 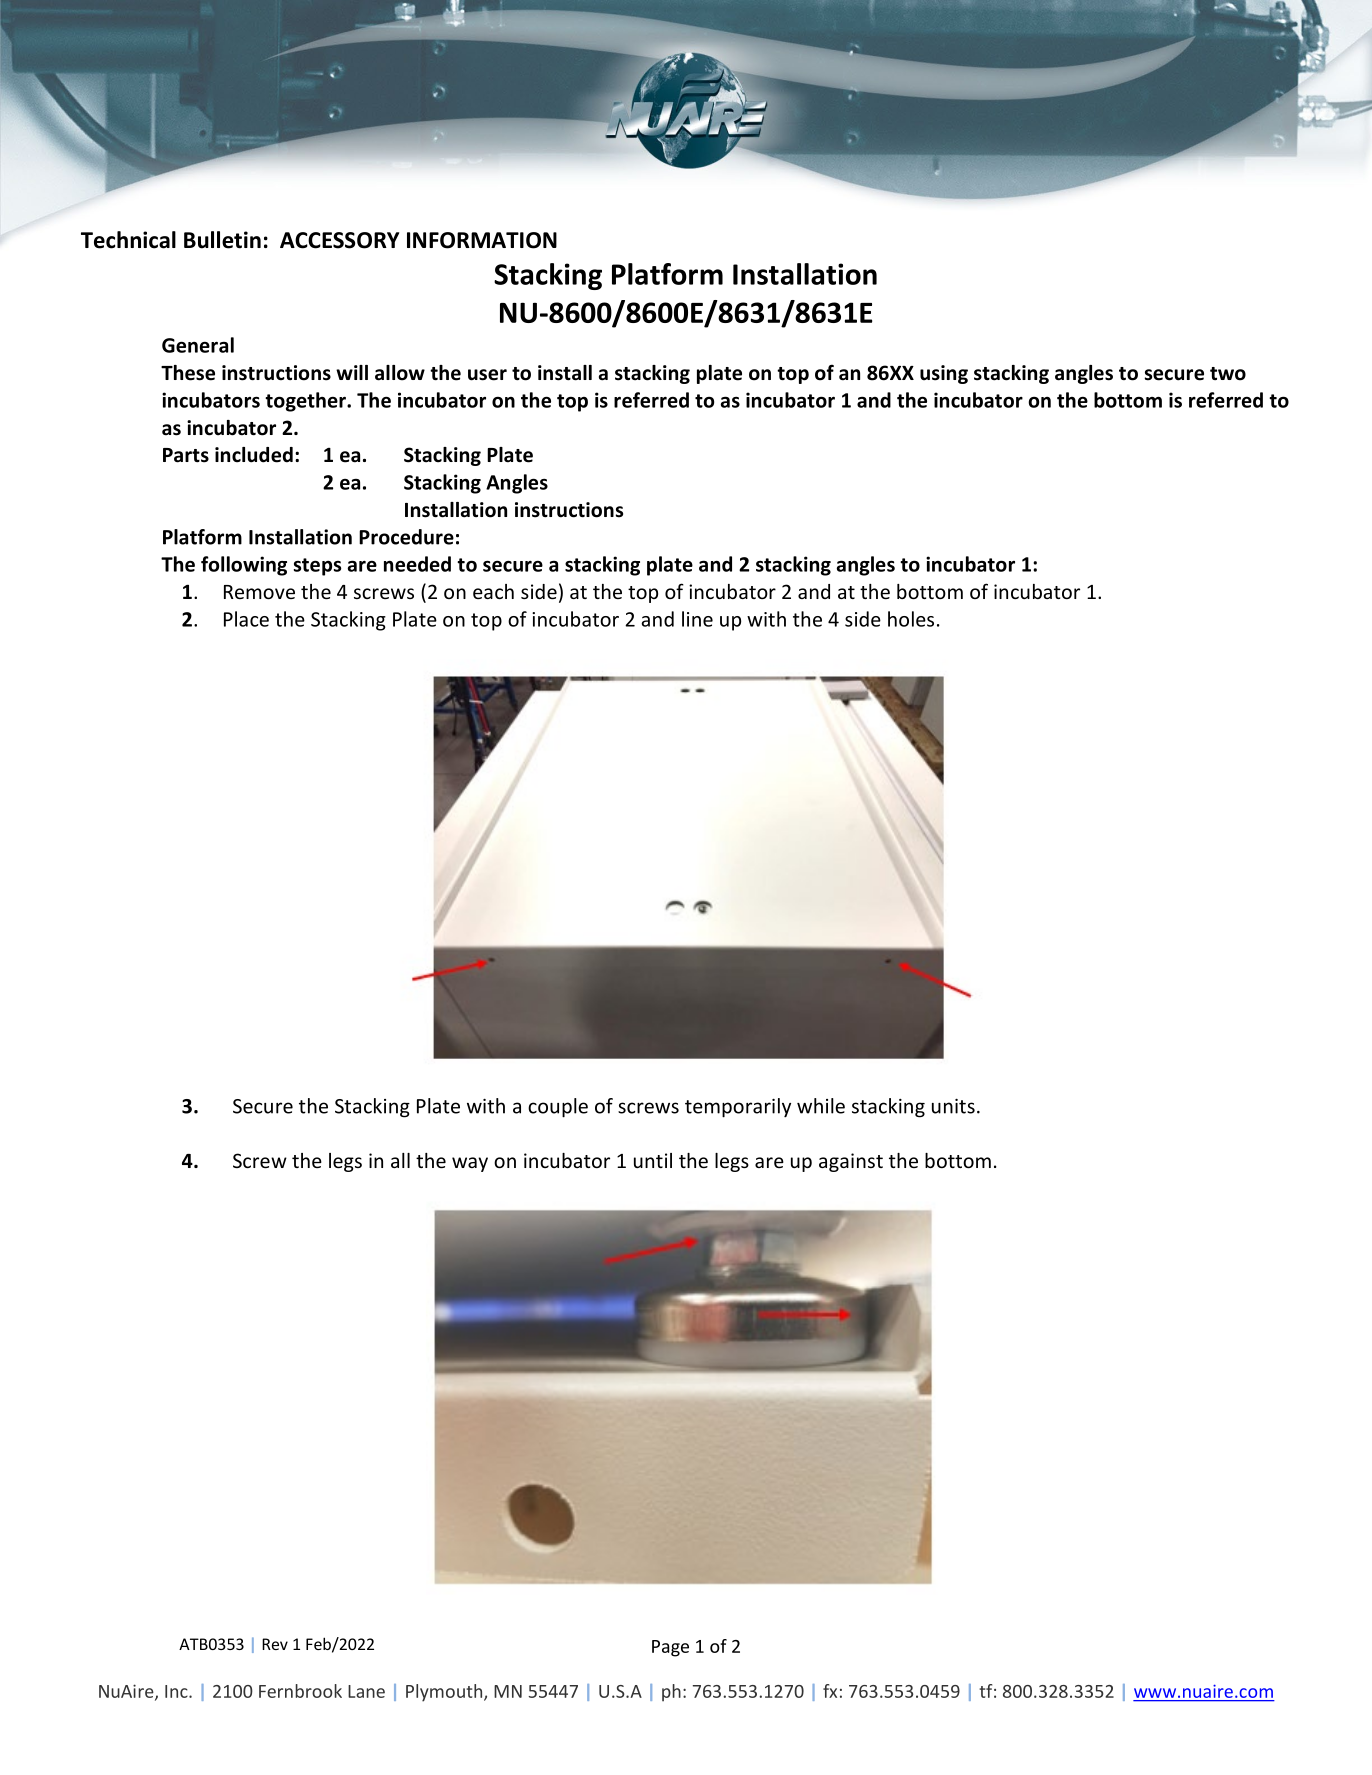 What do you see at coordinates (222, 240) in the image?
I see `Bulletin` at bounding box center [222, 240].
